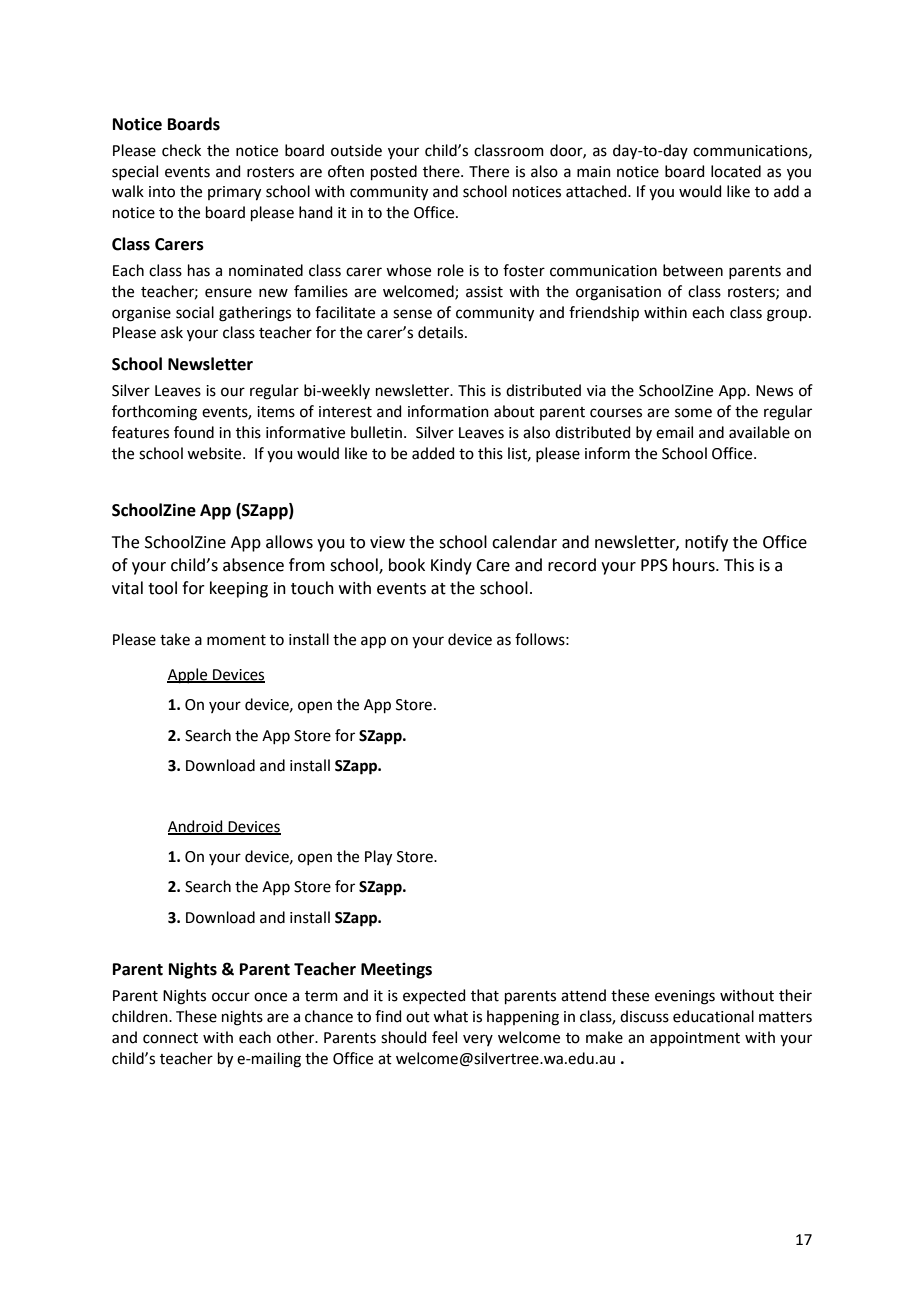 This image has height=1309, width=924. Describe the element at coordinates (736, 171) in the image. I see `located` at that location.
